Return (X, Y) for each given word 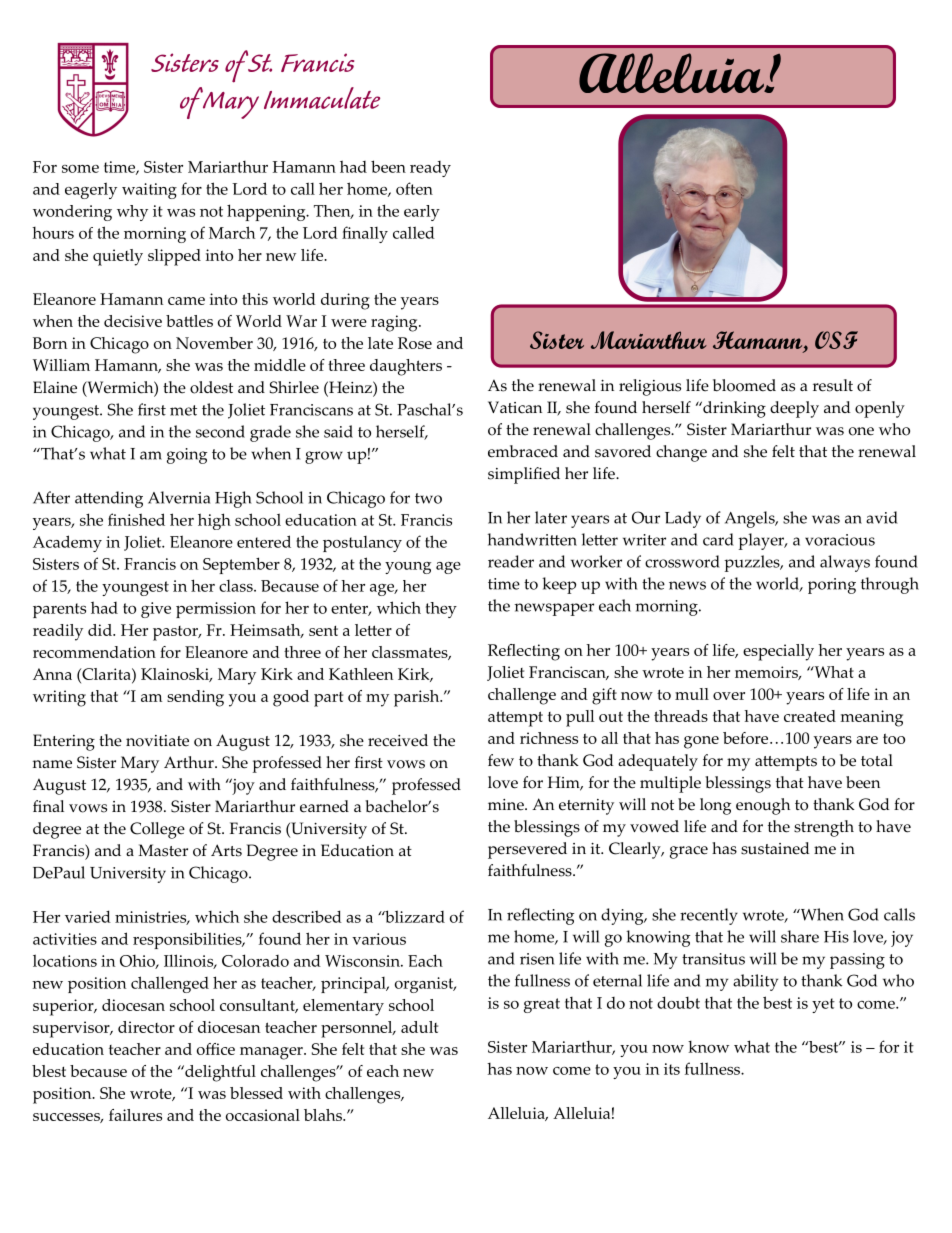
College (157, 830)
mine (507, 805)
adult (419, 1027)
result (833, 385)
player (762, 541)
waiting (149, 191)
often (414, 188)
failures (135, 1115)
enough (763, 806)
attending (109, 499)
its (672, 1069)
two (428, 498)
